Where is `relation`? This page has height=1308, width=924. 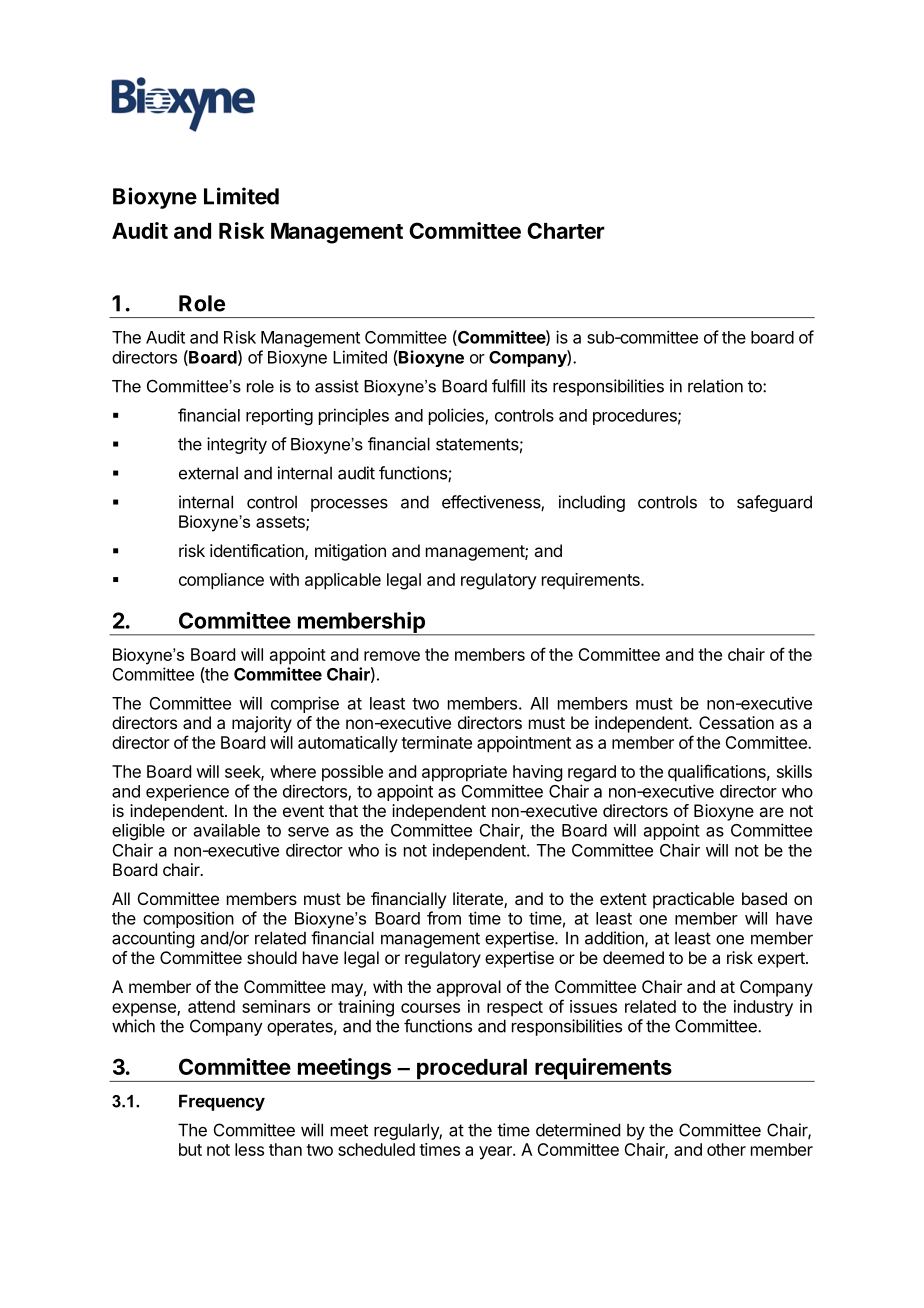 relation is located at coordinates (715, 386).
